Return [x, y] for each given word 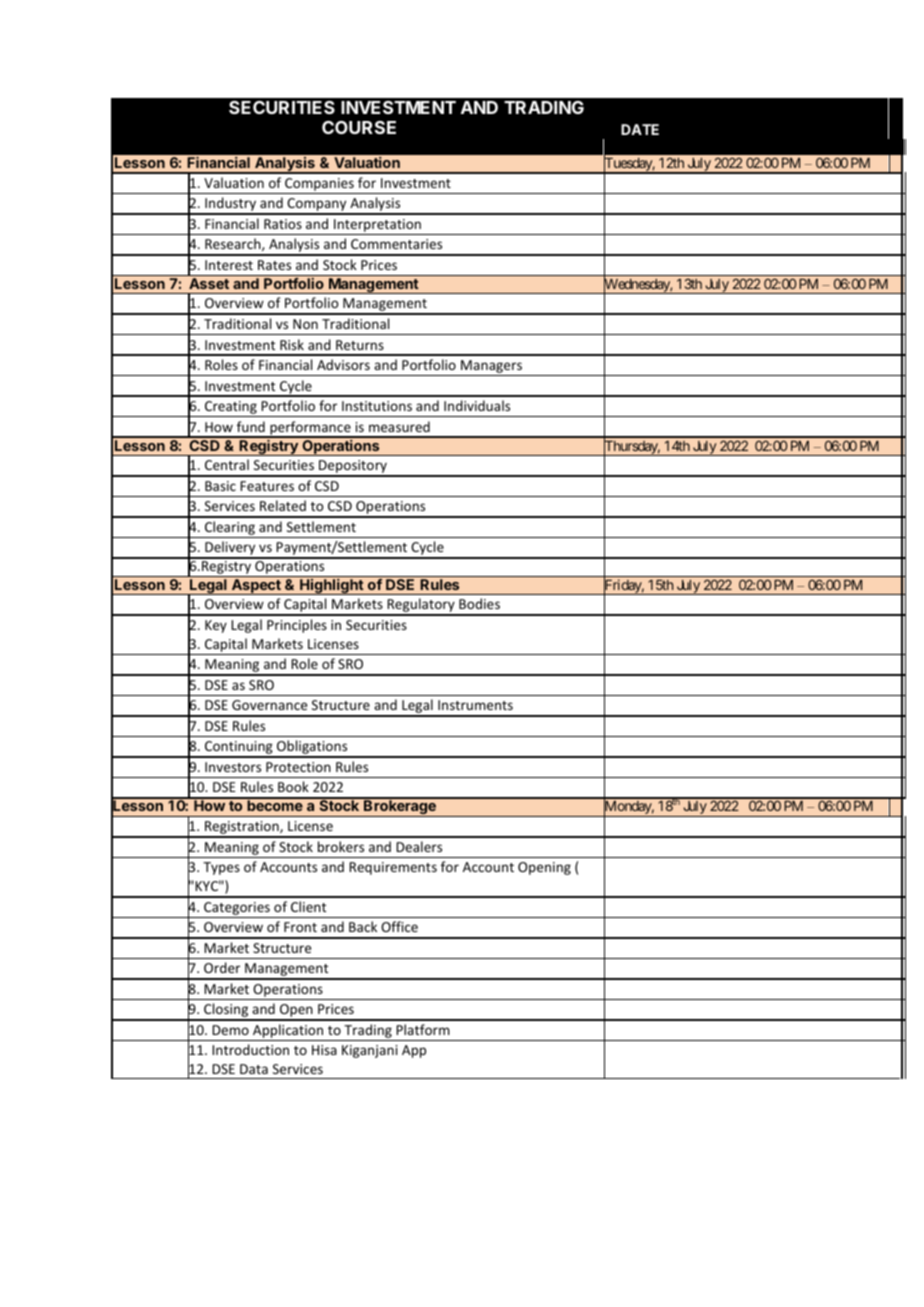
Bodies [479, 603]
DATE [640, 129]
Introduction [250, 1049]
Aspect [256, 587]
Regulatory [421, 606]
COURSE [359, 127]
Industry [230, 205]
